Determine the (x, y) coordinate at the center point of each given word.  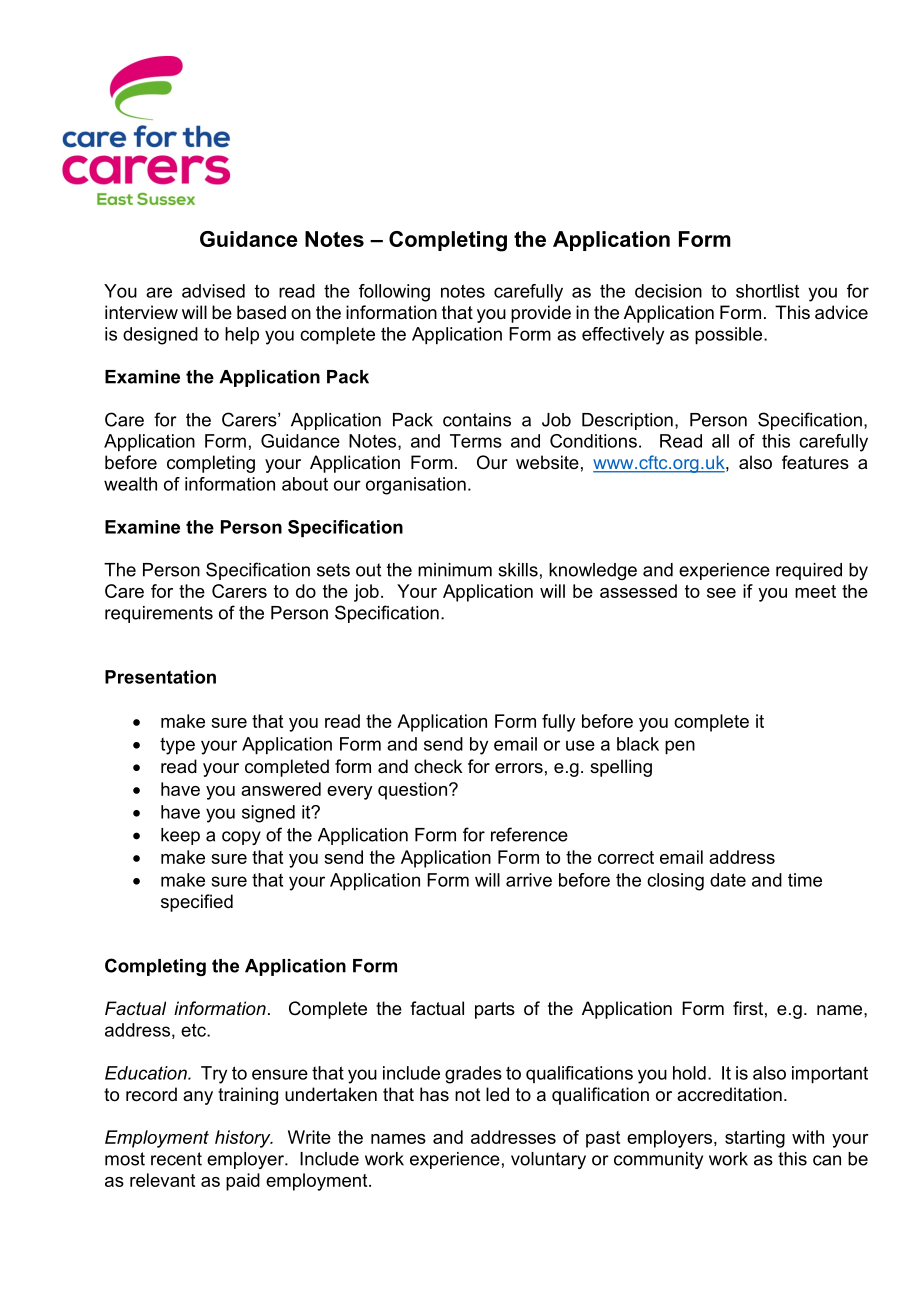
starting (755, 1139)
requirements (159, 614)
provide (541, 314)
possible (730, 336)
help (242, 336)
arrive (529, 880)
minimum (455, 570)
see (721, 593)
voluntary (548, 1160)
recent (176, 1159)
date (728, 880)
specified (197, 903)
